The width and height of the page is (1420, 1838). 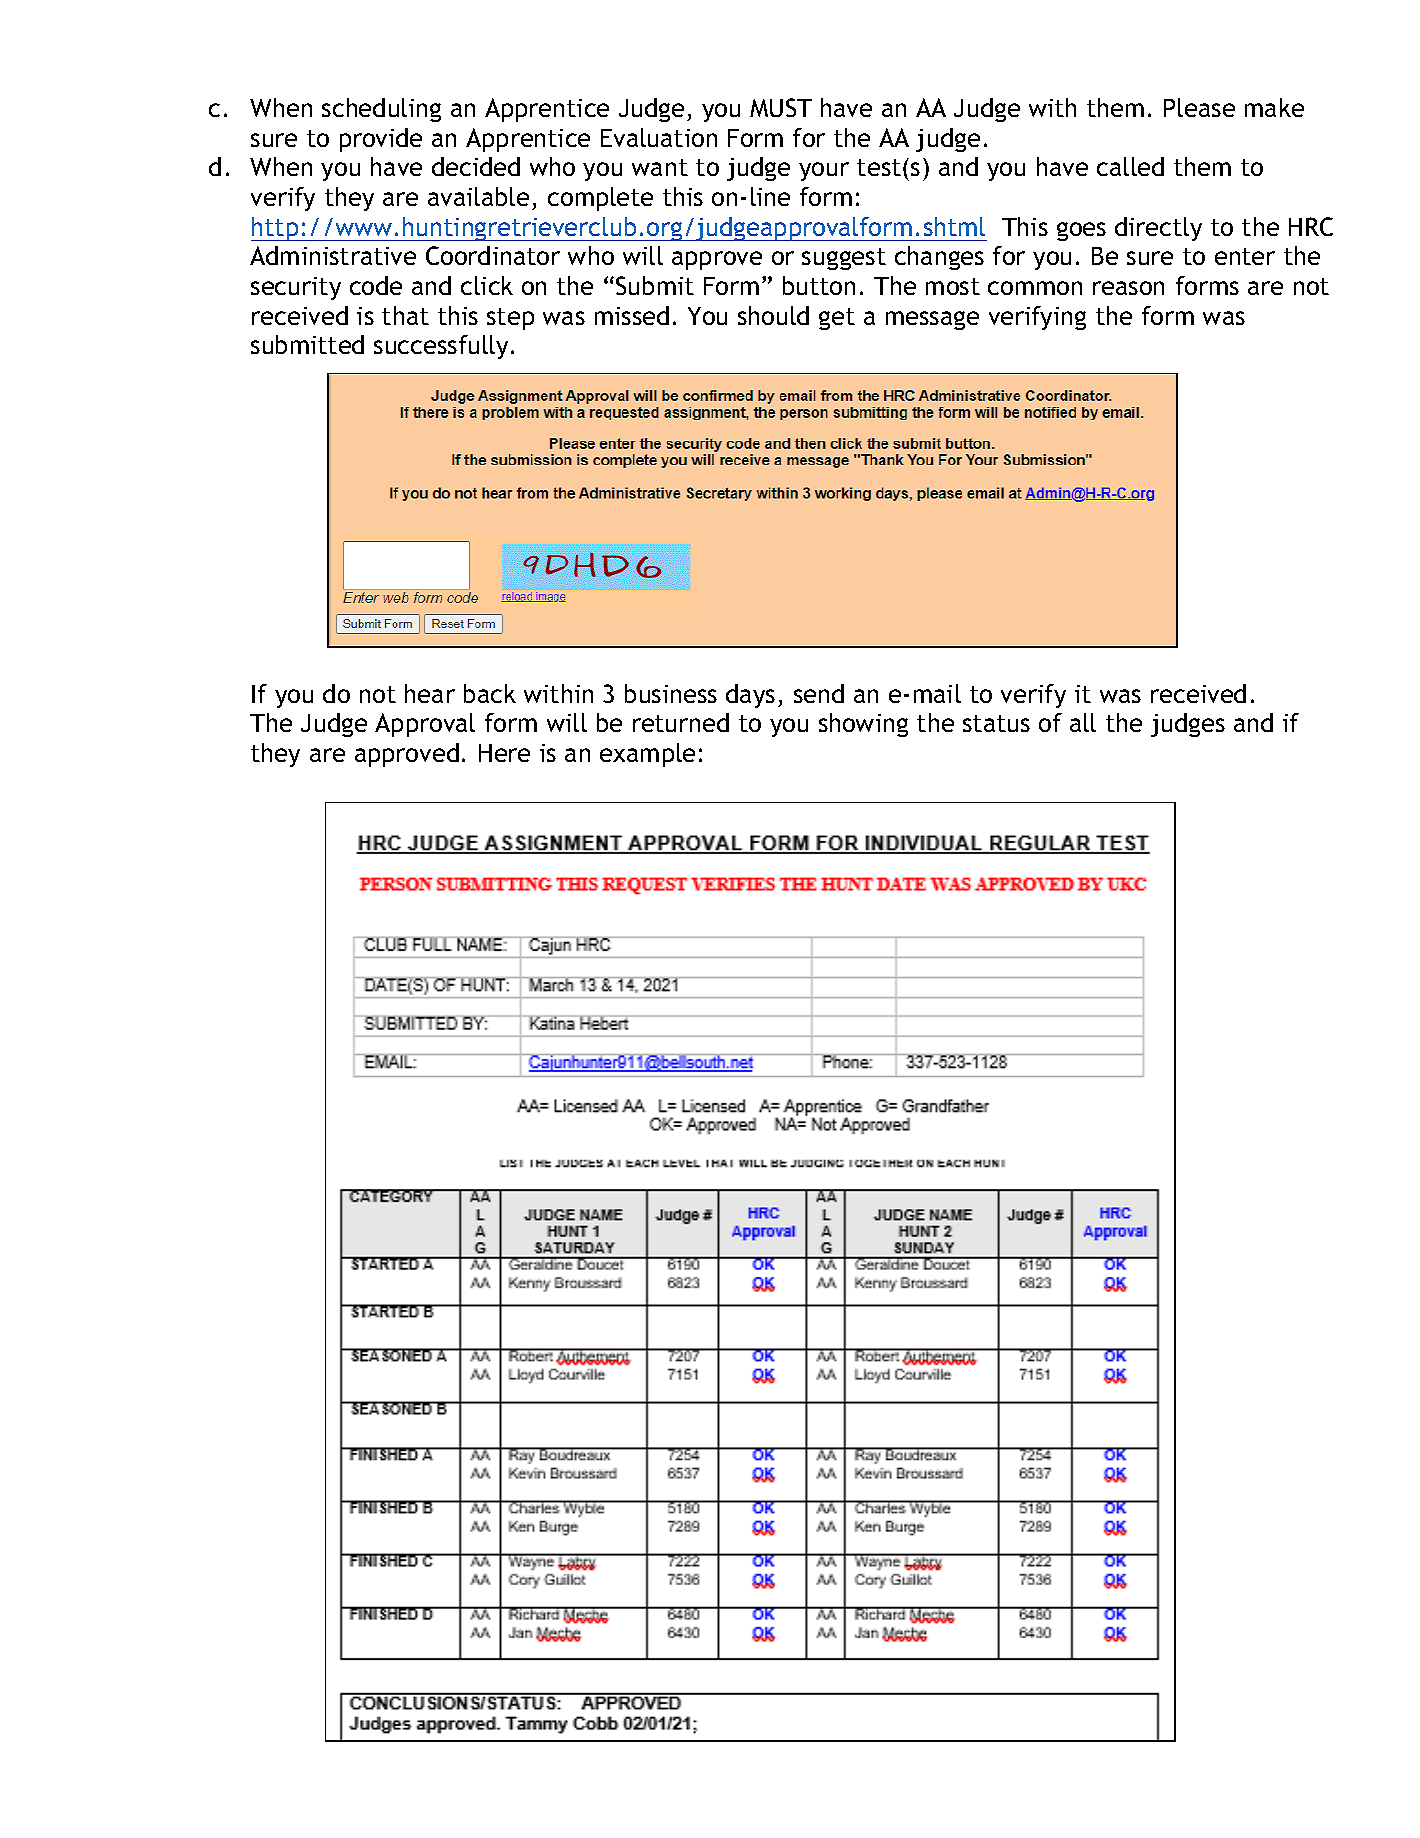 I want to click on showing, so click(x=863, y=725).
